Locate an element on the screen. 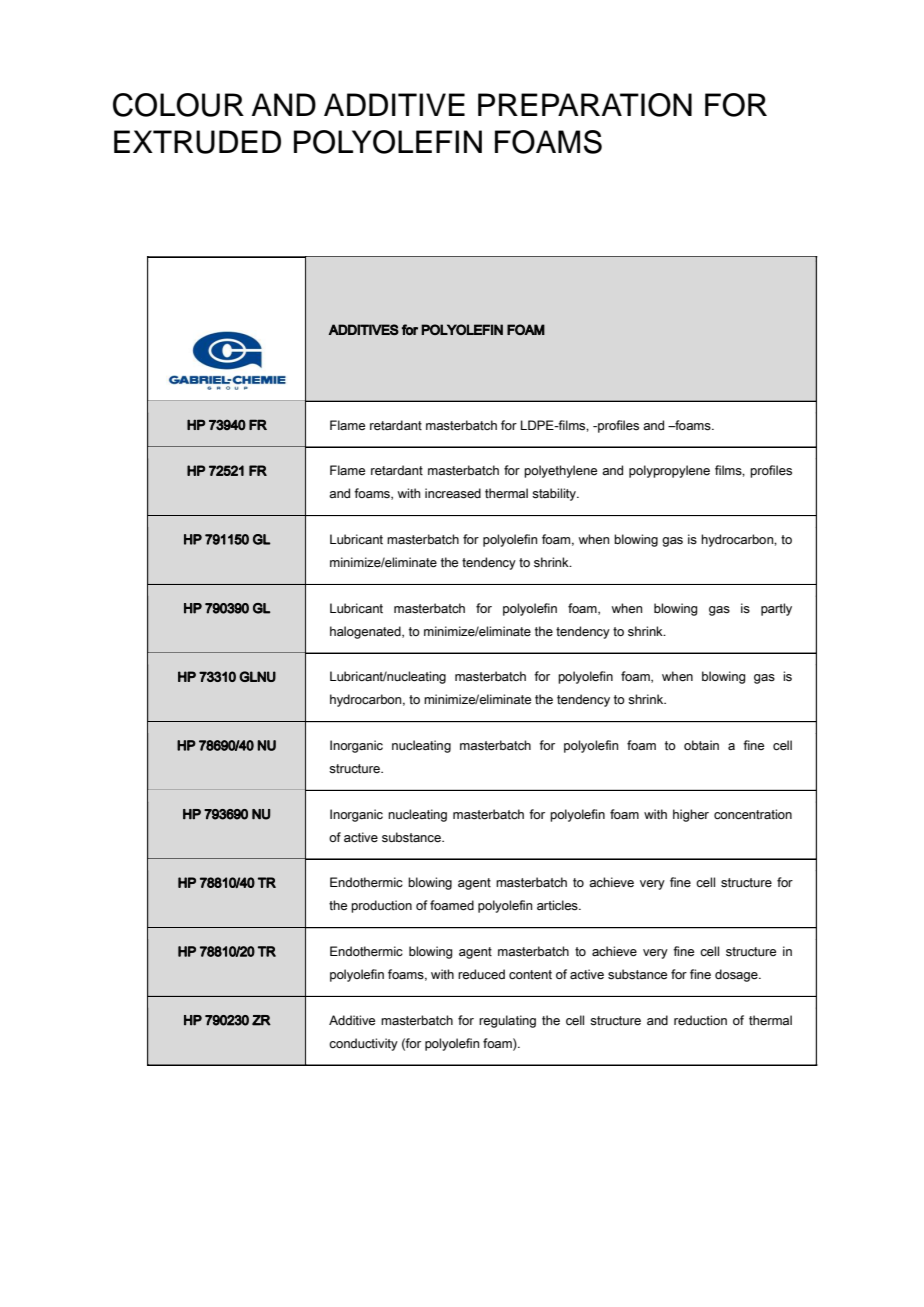  articles is located at coordinates (558, 905).
